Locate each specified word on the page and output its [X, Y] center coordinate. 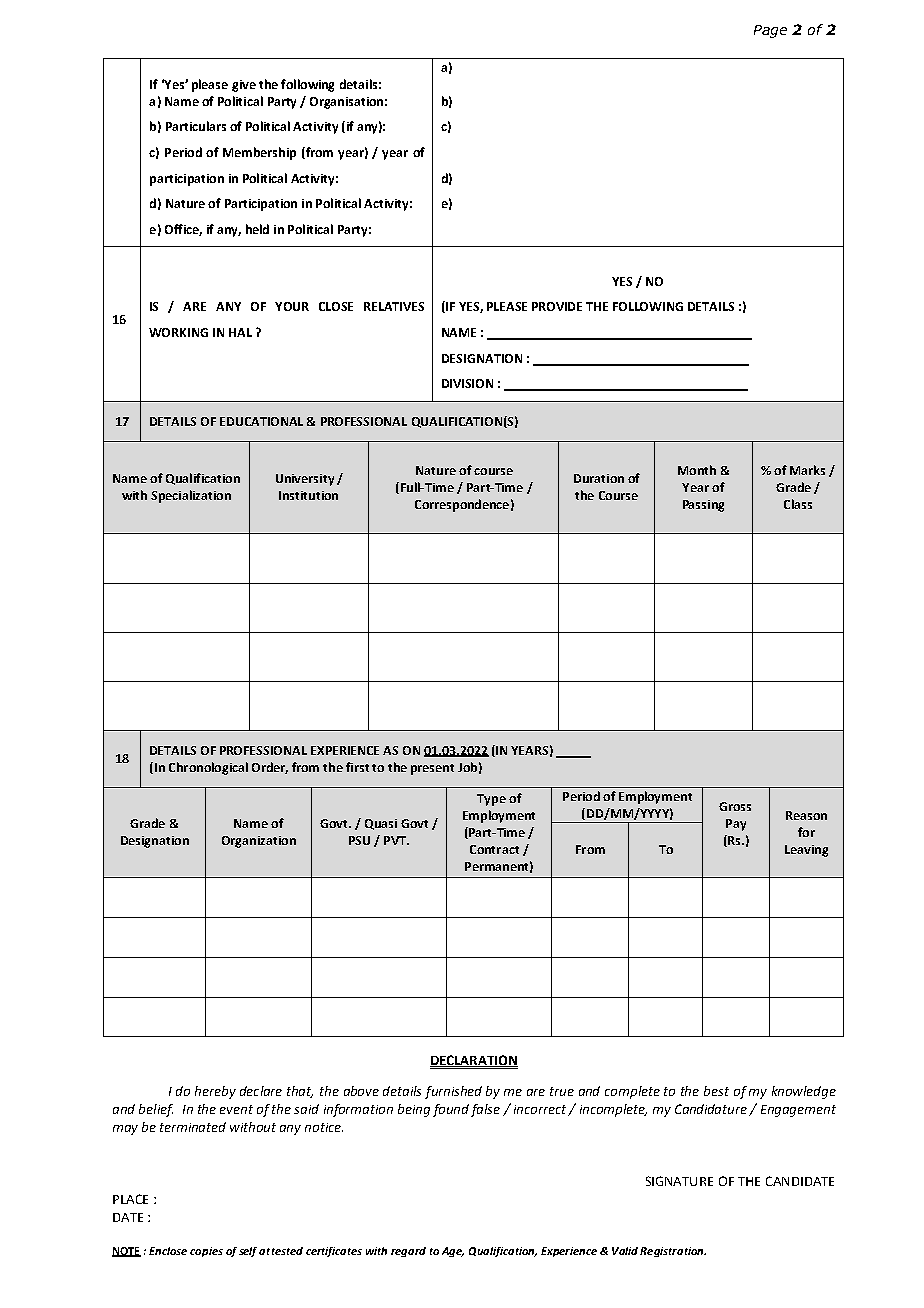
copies [206, 1252]
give [244, 86]
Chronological [208, 768]
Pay [736, 825]
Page [770, 31]
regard [408, 1252]
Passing [703, 506]
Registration [673, 1252]
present [432, 769]
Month [697, 470]
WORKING [178, 332]
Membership [259, 153]
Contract [494, 849]
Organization [259, 842]
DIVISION [467, 383]
